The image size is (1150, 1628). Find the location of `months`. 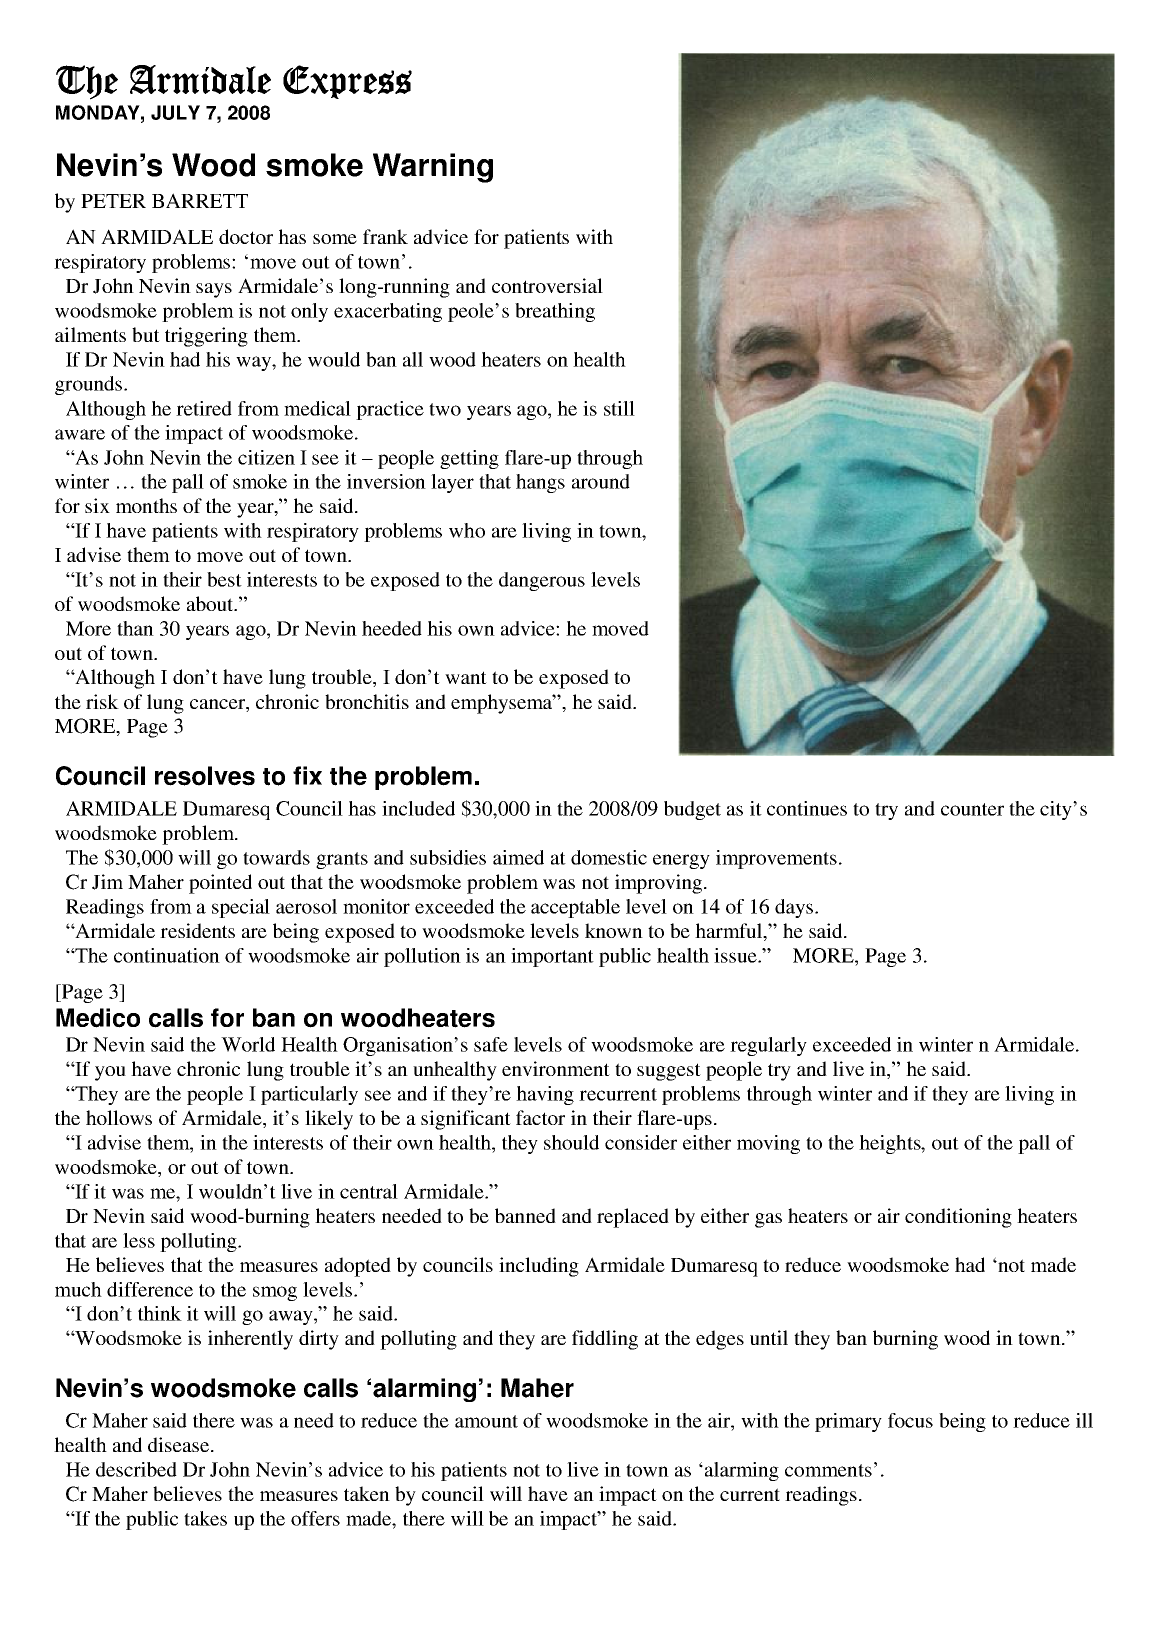

months is located at coordinates (146, 505).
